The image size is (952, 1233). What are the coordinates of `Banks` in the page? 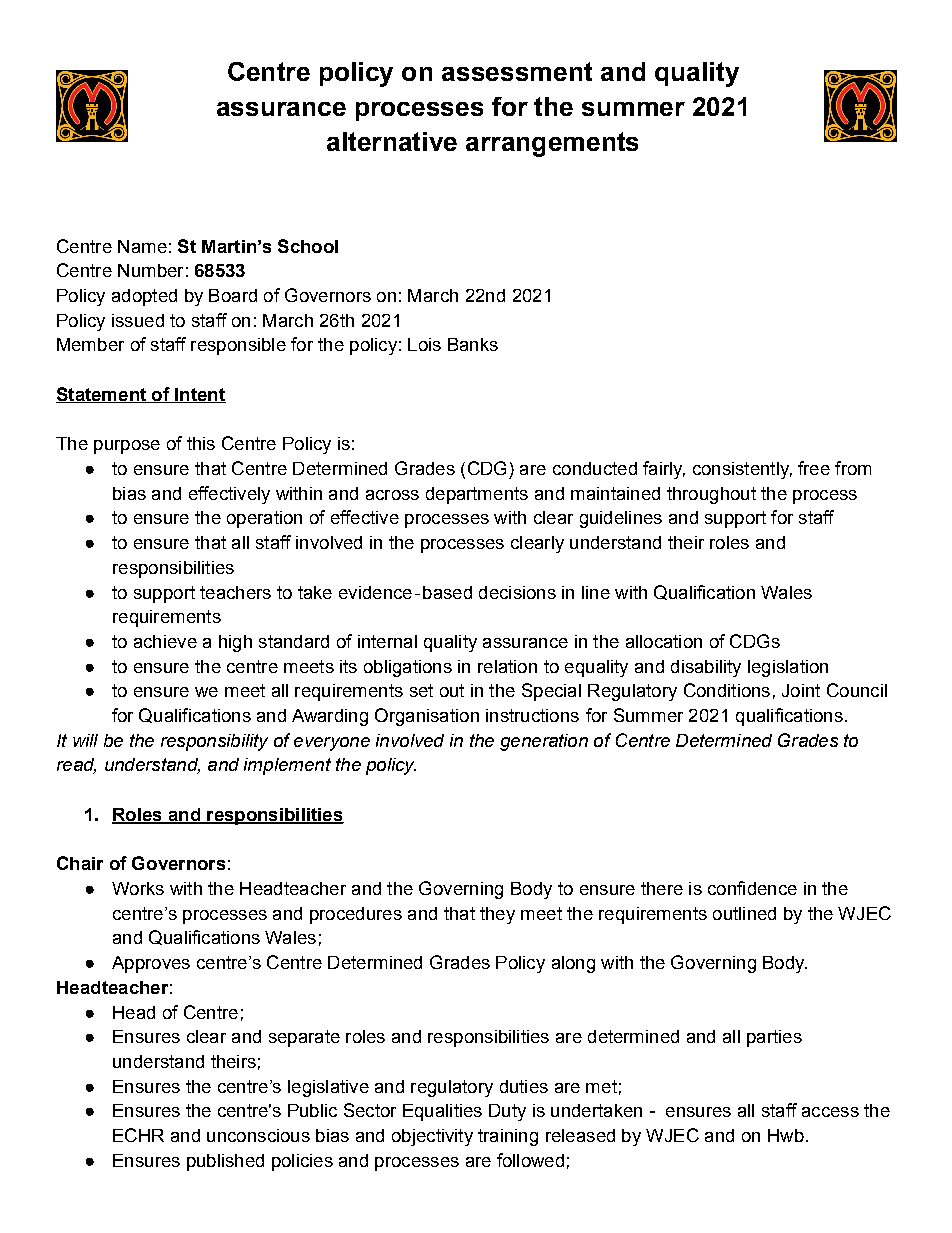 It's located at (473, 344).
